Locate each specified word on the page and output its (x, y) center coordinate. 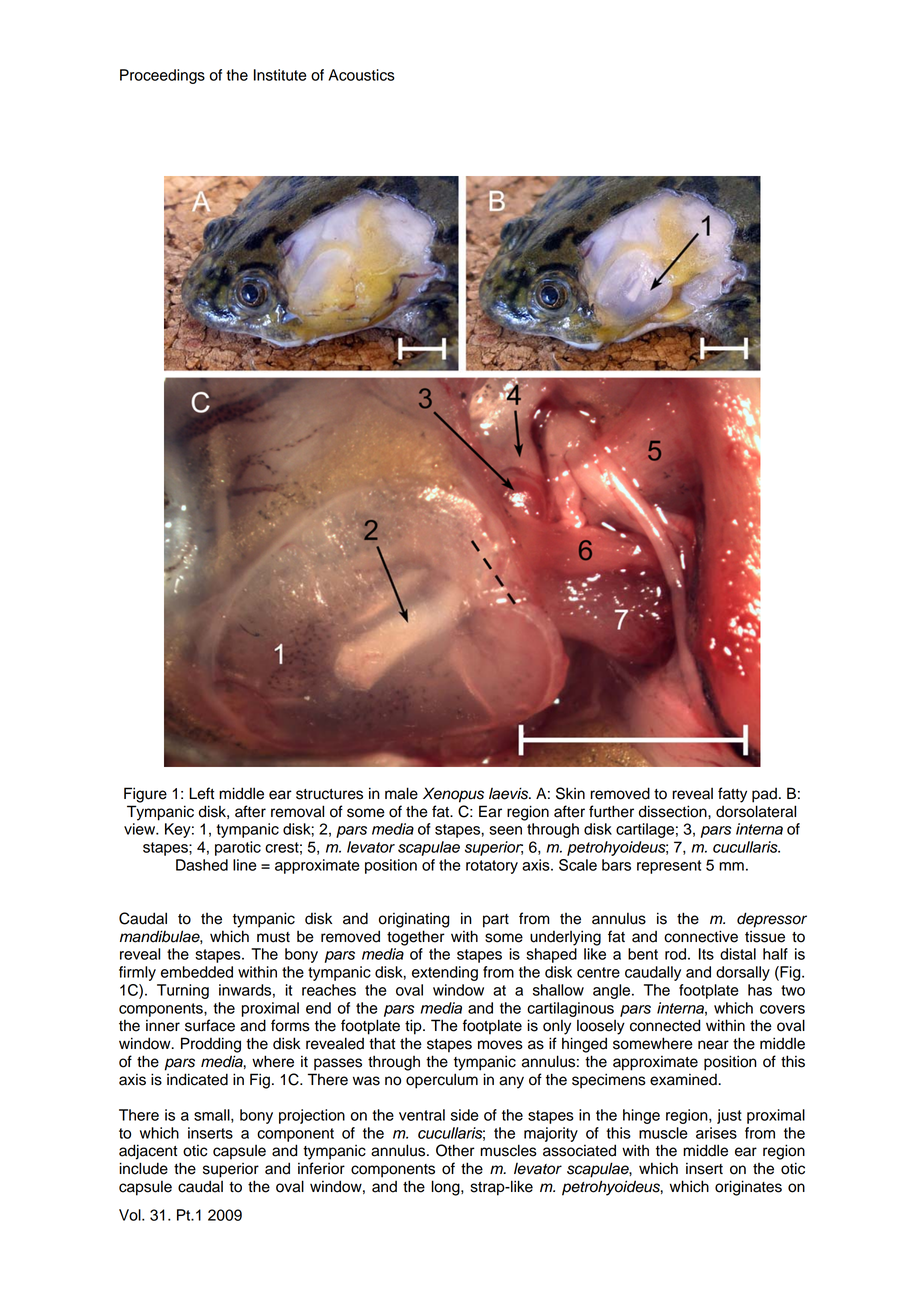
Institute (280, 75)
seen (505, 830)
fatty (732, 795)
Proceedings (162, 76)
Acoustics (361, 75)
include (143, 1168)
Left (201, 793)
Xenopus (453, 795)
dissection (674, 811)
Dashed (202, 865)
